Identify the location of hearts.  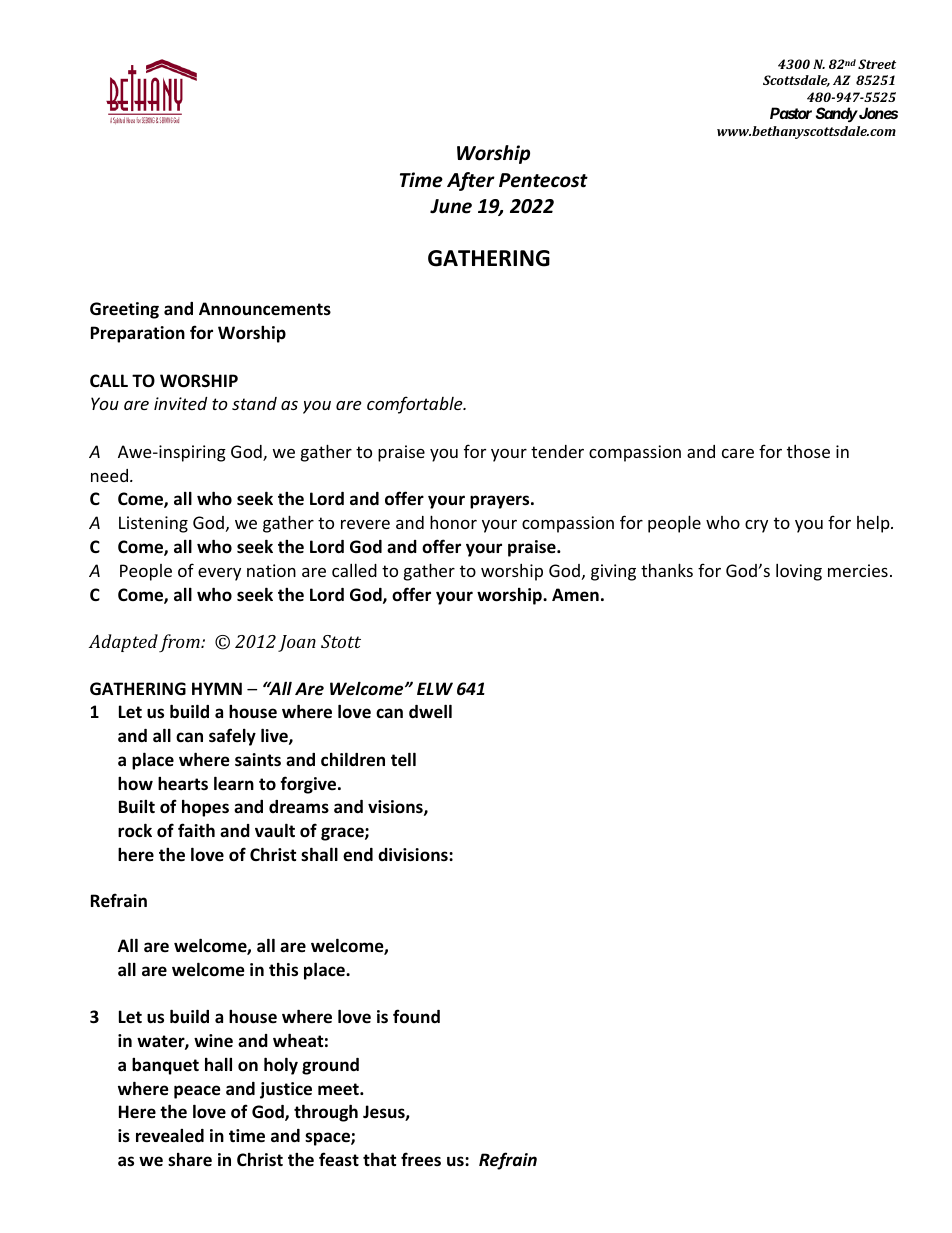
(183, 783).
